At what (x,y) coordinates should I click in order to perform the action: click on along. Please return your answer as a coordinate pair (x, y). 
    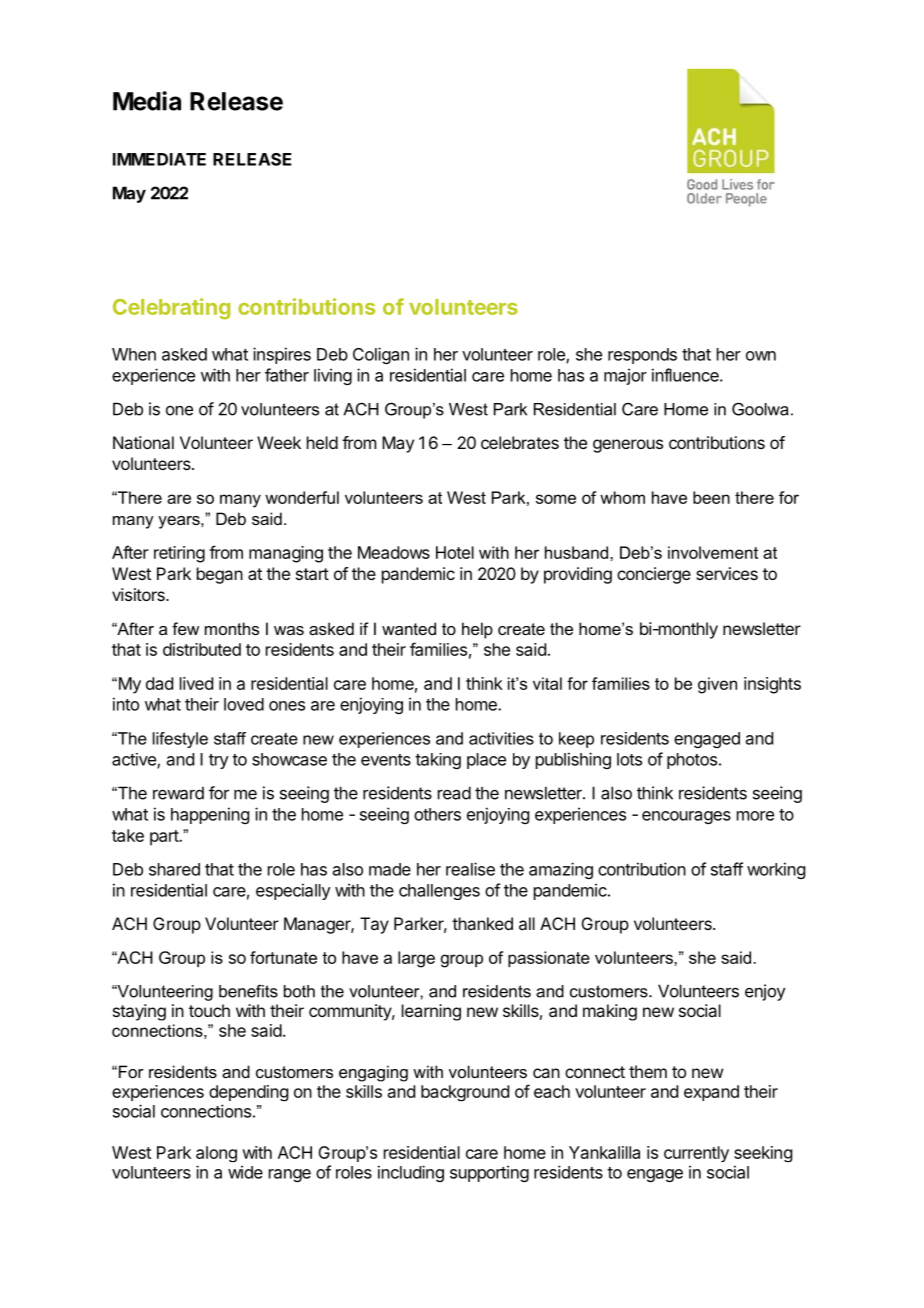
    Looking at the image, I should click on (216, 1154).
